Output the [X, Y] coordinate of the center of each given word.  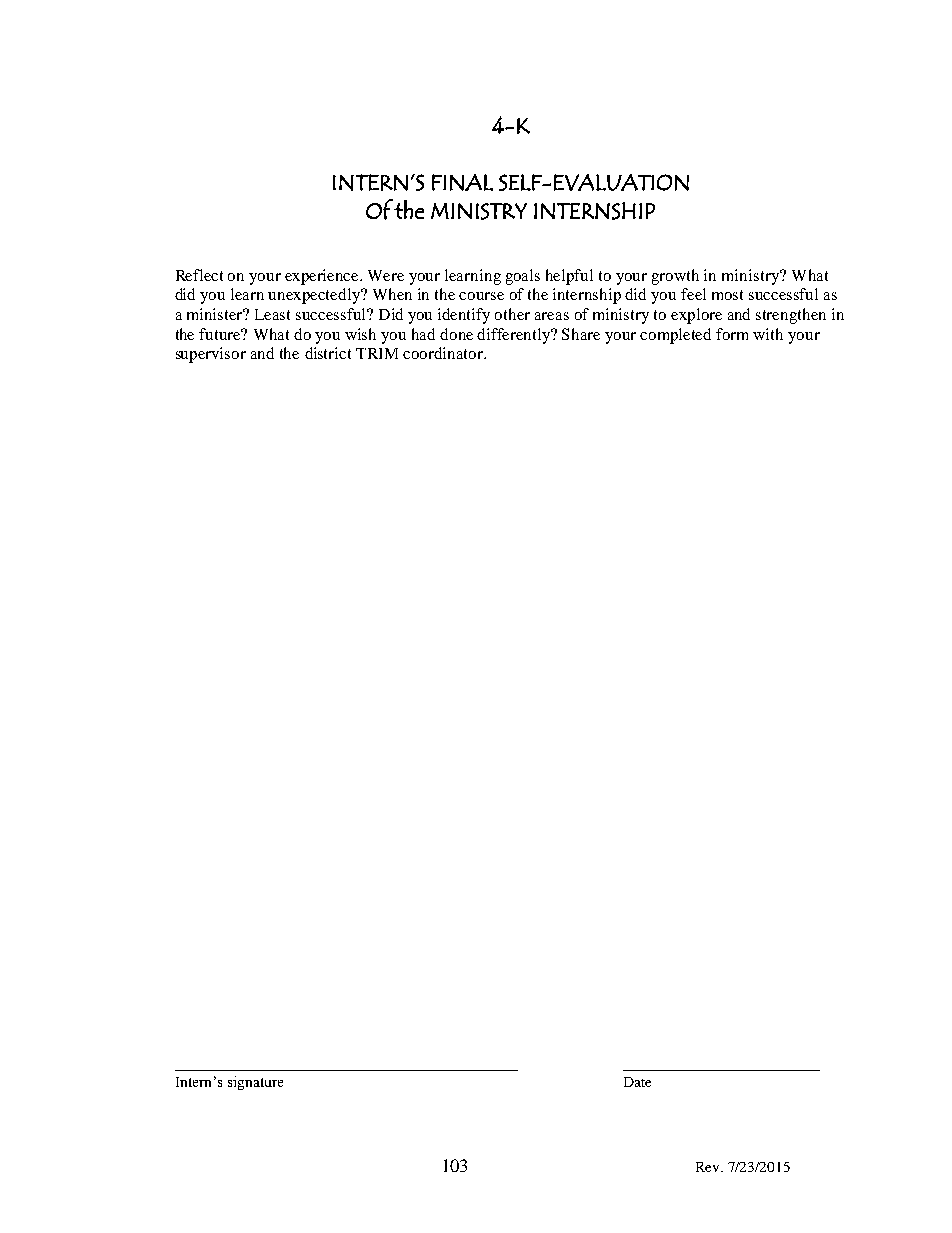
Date [637, 1082]
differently [515, 336]
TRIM [377, 353]
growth [675, 277]
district [328, 353]
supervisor [211, 355]
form [732, 334]
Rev [709, 1167]
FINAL [462, 182]
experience [323, 277]
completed [675, 336]
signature [255, 1083]
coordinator [444, 353]
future [221, 334]
